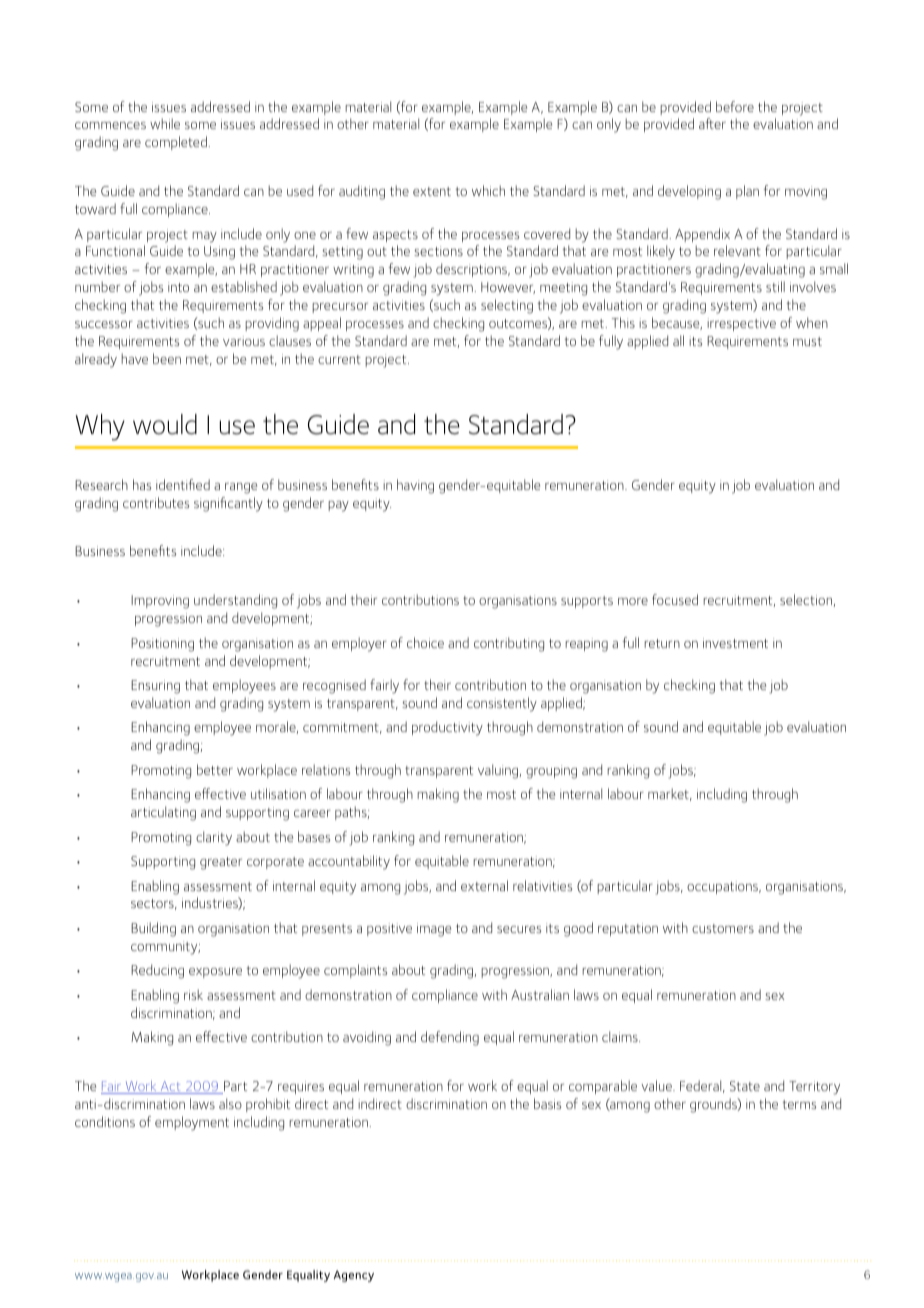 This screenshot has height=1308, width=924. Describe the element at coordinates (712, 123) in the screenshot. I see `after` at that location.
